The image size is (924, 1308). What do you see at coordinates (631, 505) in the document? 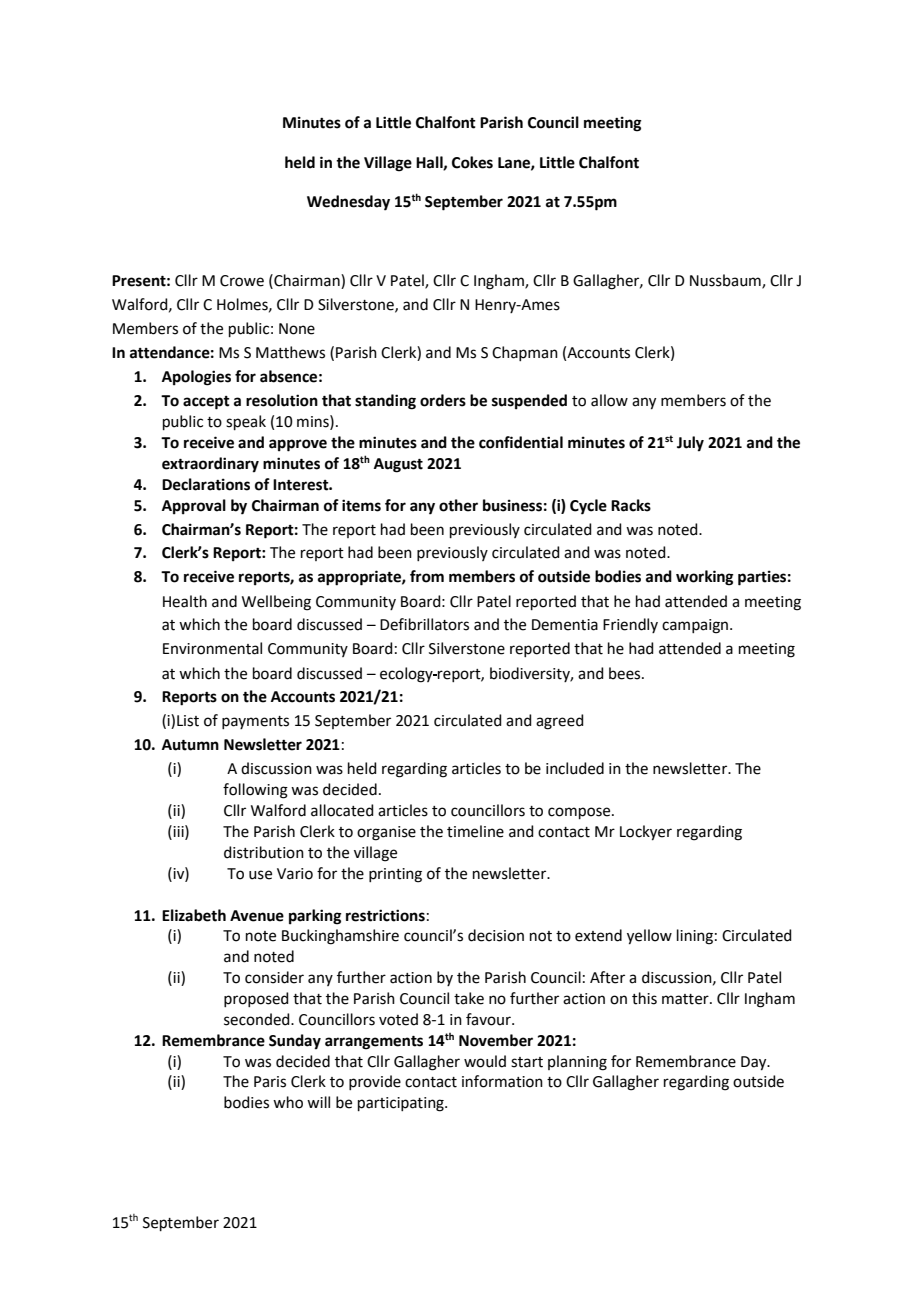
I see `Racks` at bounding box center [631, 505].
